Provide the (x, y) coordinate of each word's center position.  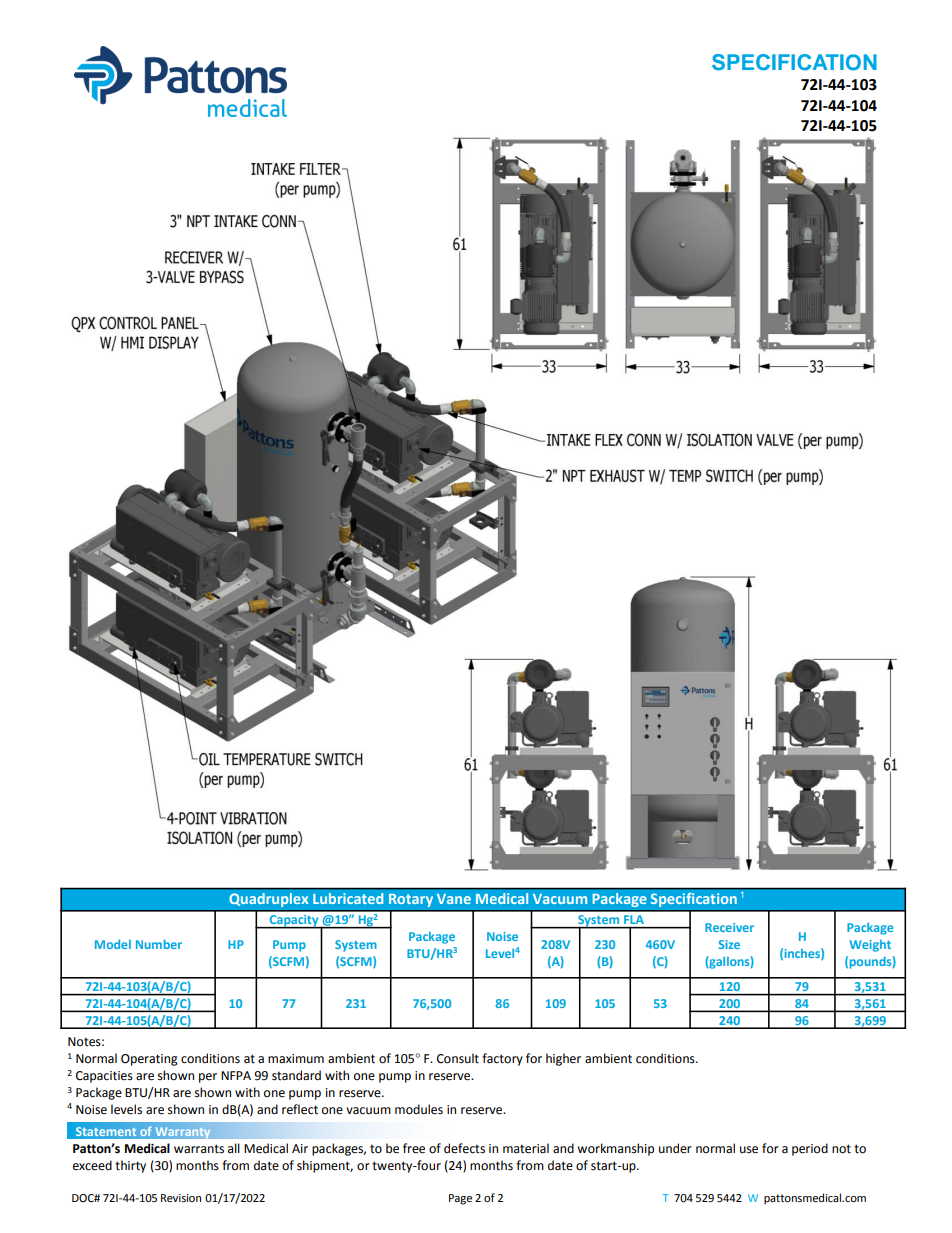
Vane (454, 899)
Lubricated (348, 898)
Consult (458, 1058)
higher (563, 1059)
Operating (149, 1060)
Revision (181, 1198)
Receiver (729, 927)
